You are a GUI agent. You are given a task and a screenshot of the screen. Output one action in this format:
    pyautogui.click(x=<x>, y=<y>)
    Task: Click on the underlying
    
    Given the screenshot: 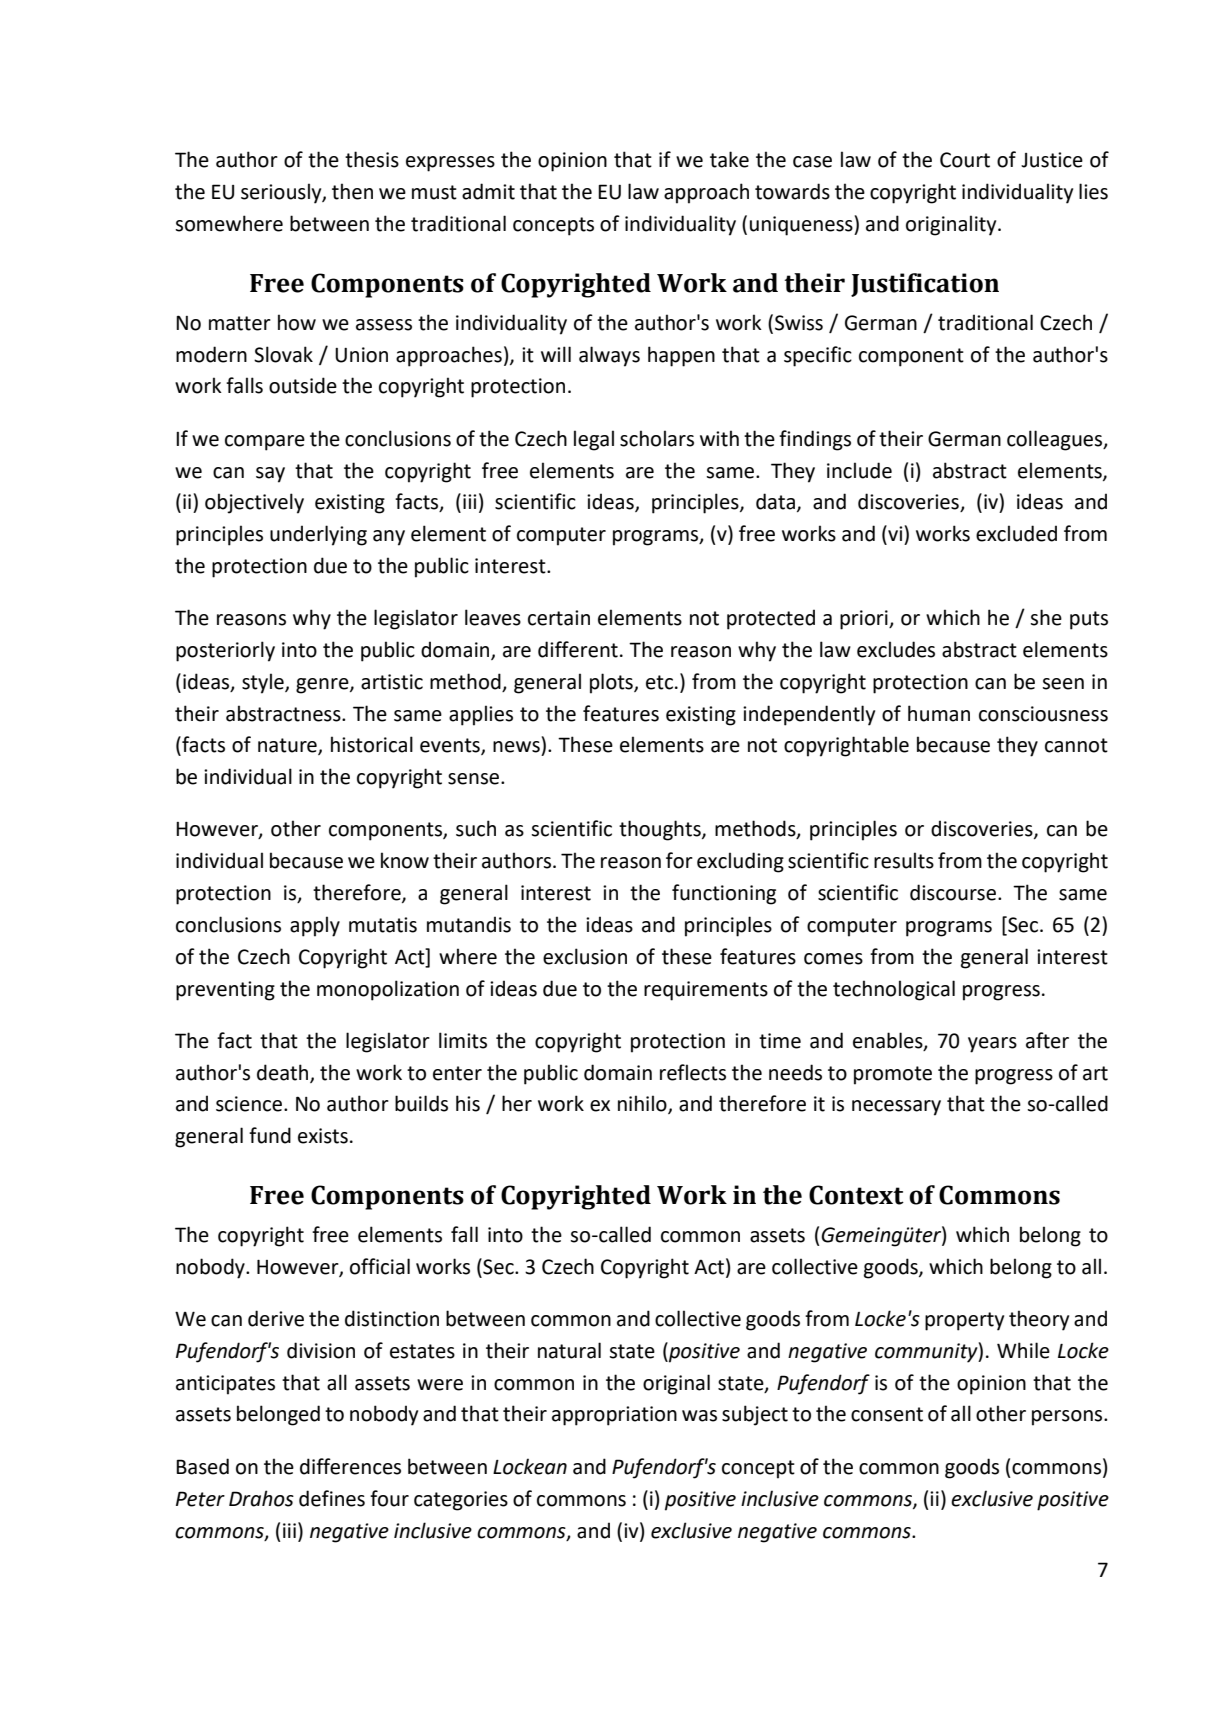 What is the action you would take?
    pyautogui.click(x=318, y=535)
